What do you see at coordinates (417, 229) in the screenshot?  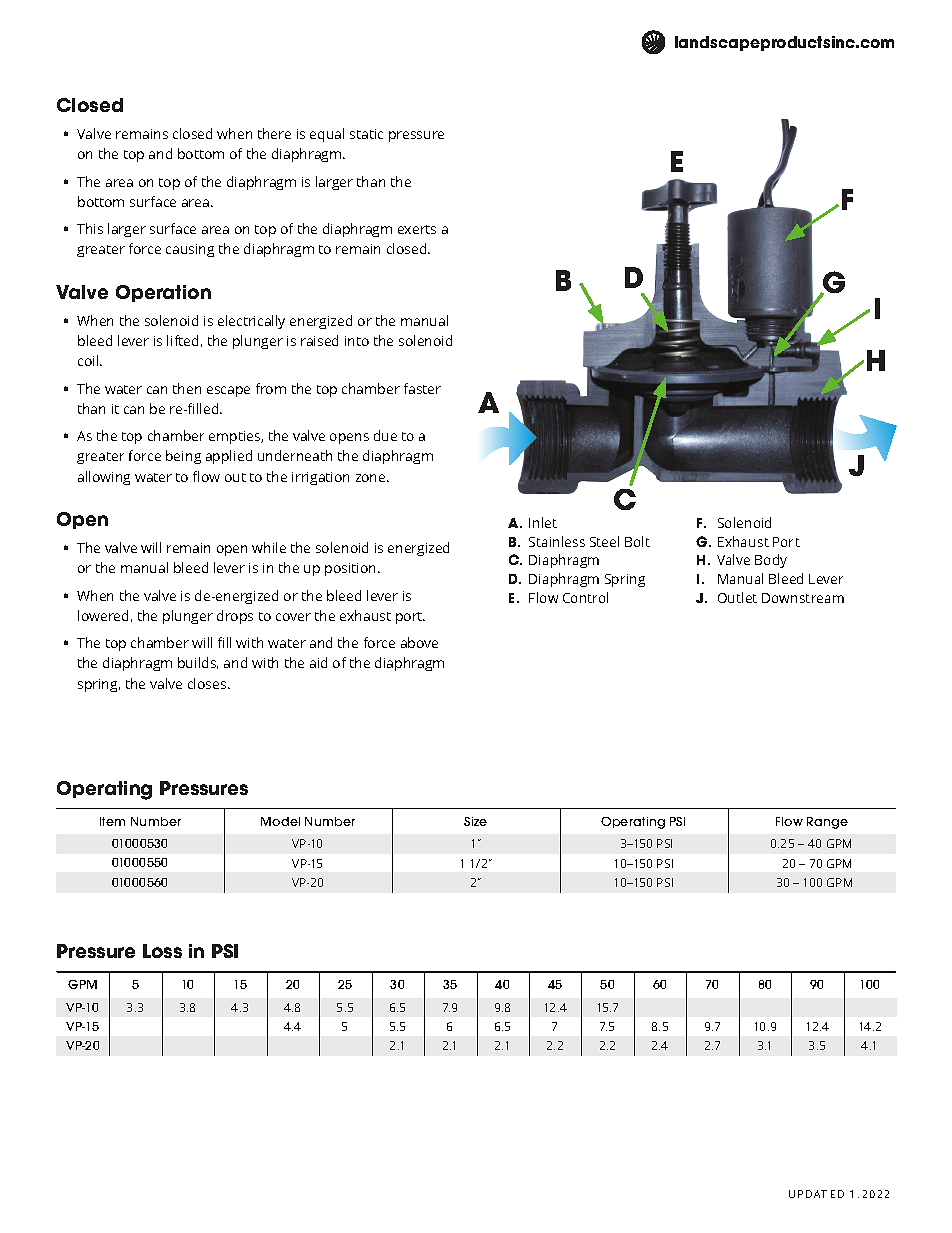 I see `exerts` at bounding box center [417, 229].
